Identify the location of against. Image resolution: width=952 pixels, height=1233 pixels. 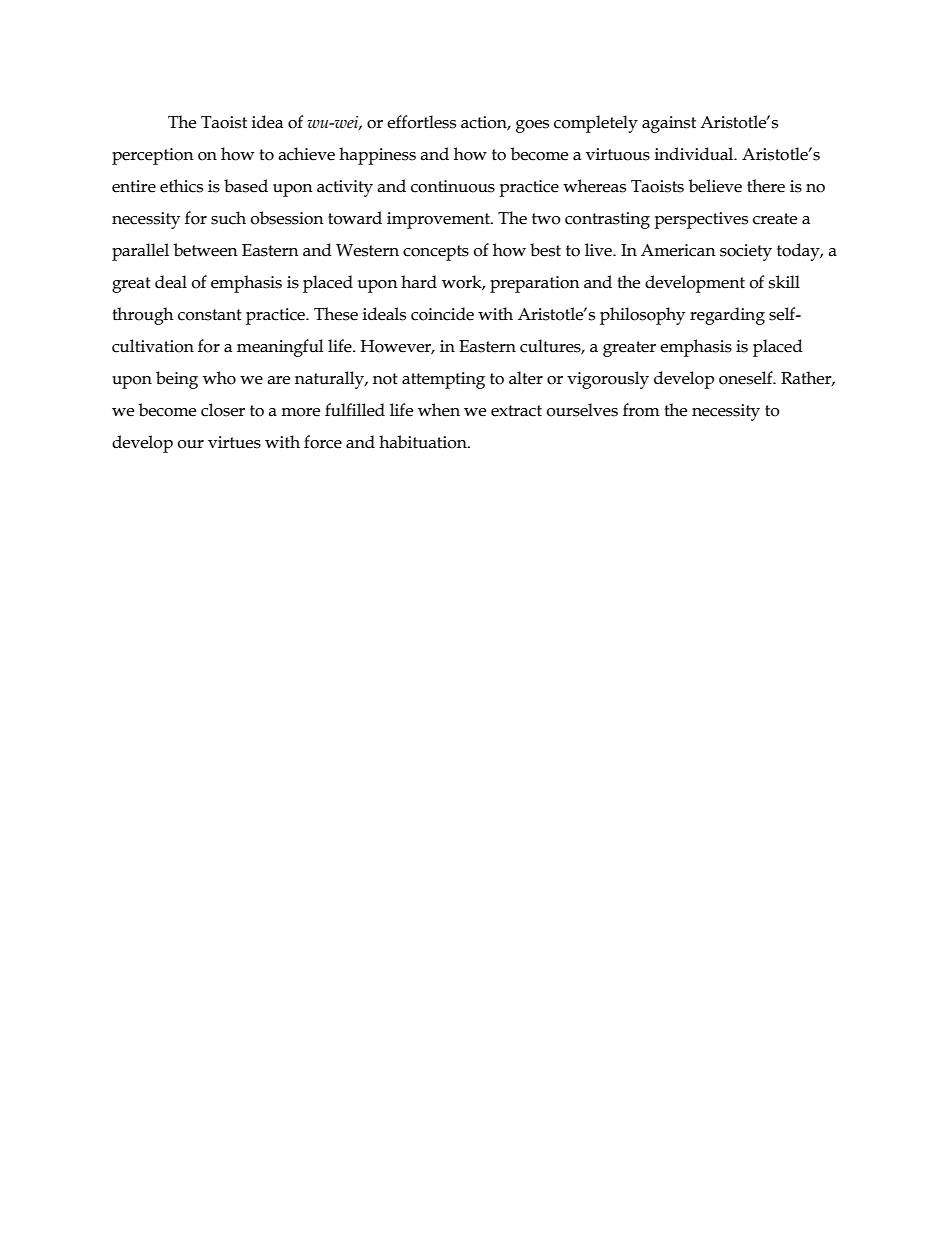
(669, 124).
